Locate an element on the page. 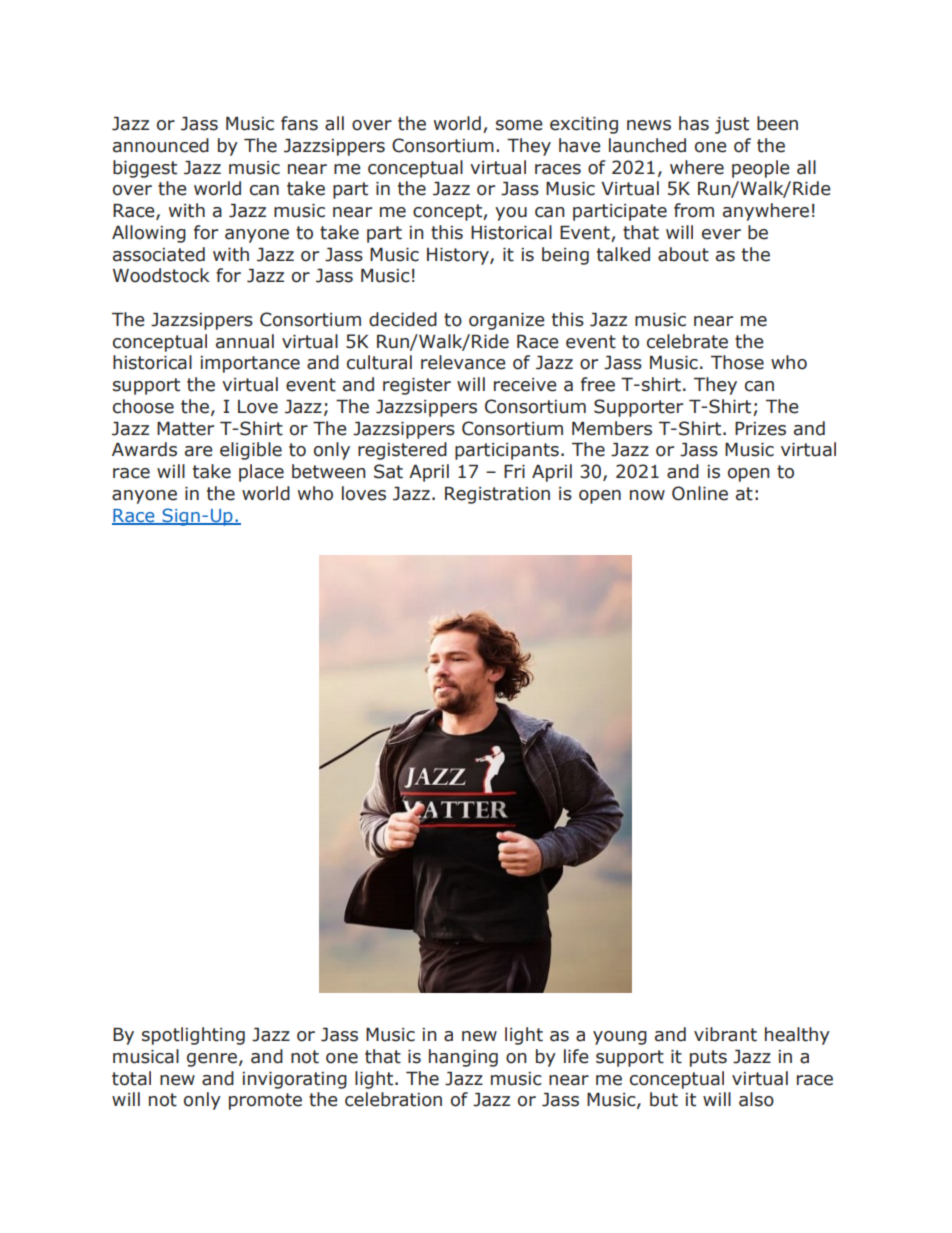  hanging is located at coordinates (463, 1058).
